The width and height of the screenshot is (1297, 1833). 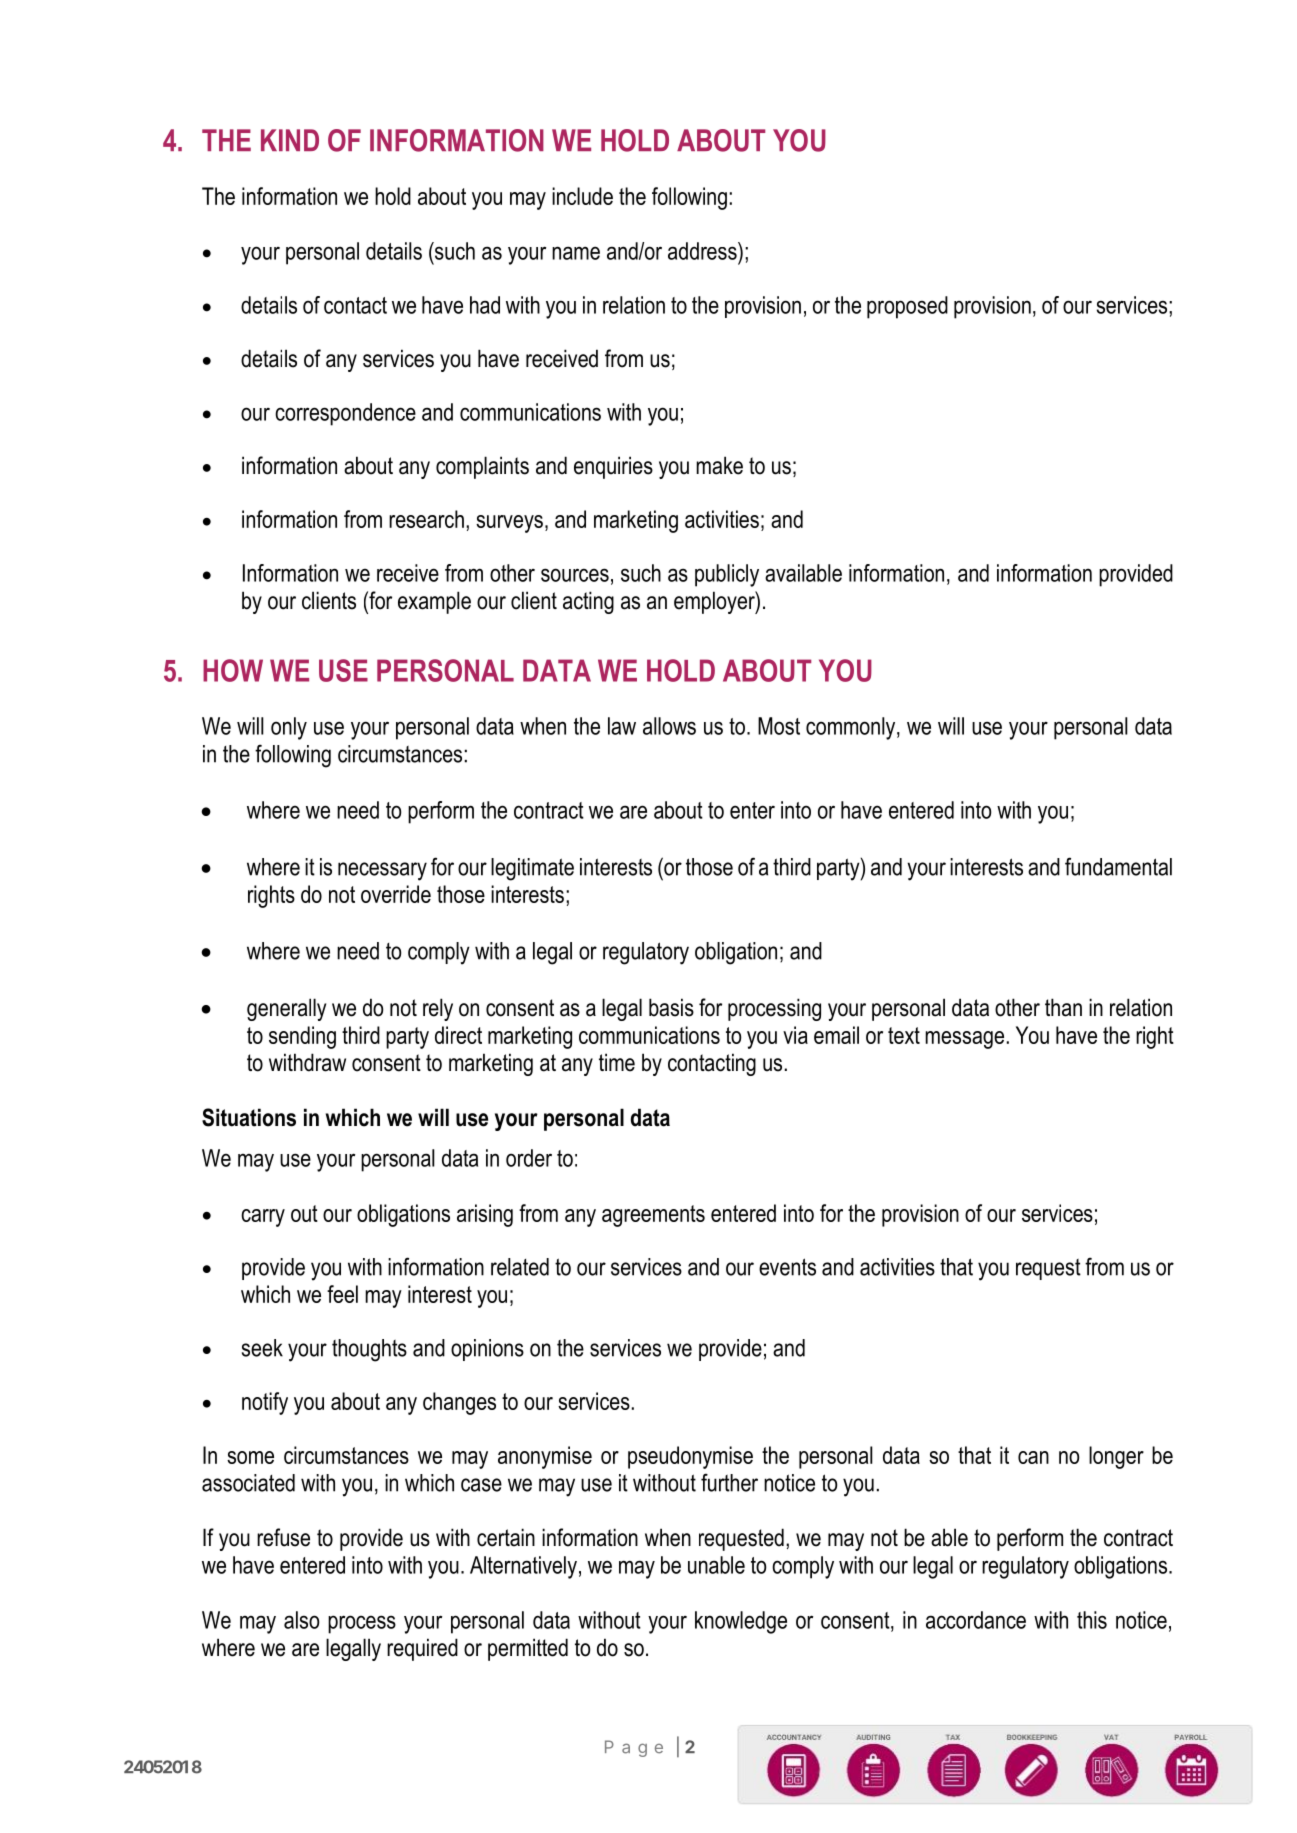 I want to click on basis, so click(x=671, y=1007).
